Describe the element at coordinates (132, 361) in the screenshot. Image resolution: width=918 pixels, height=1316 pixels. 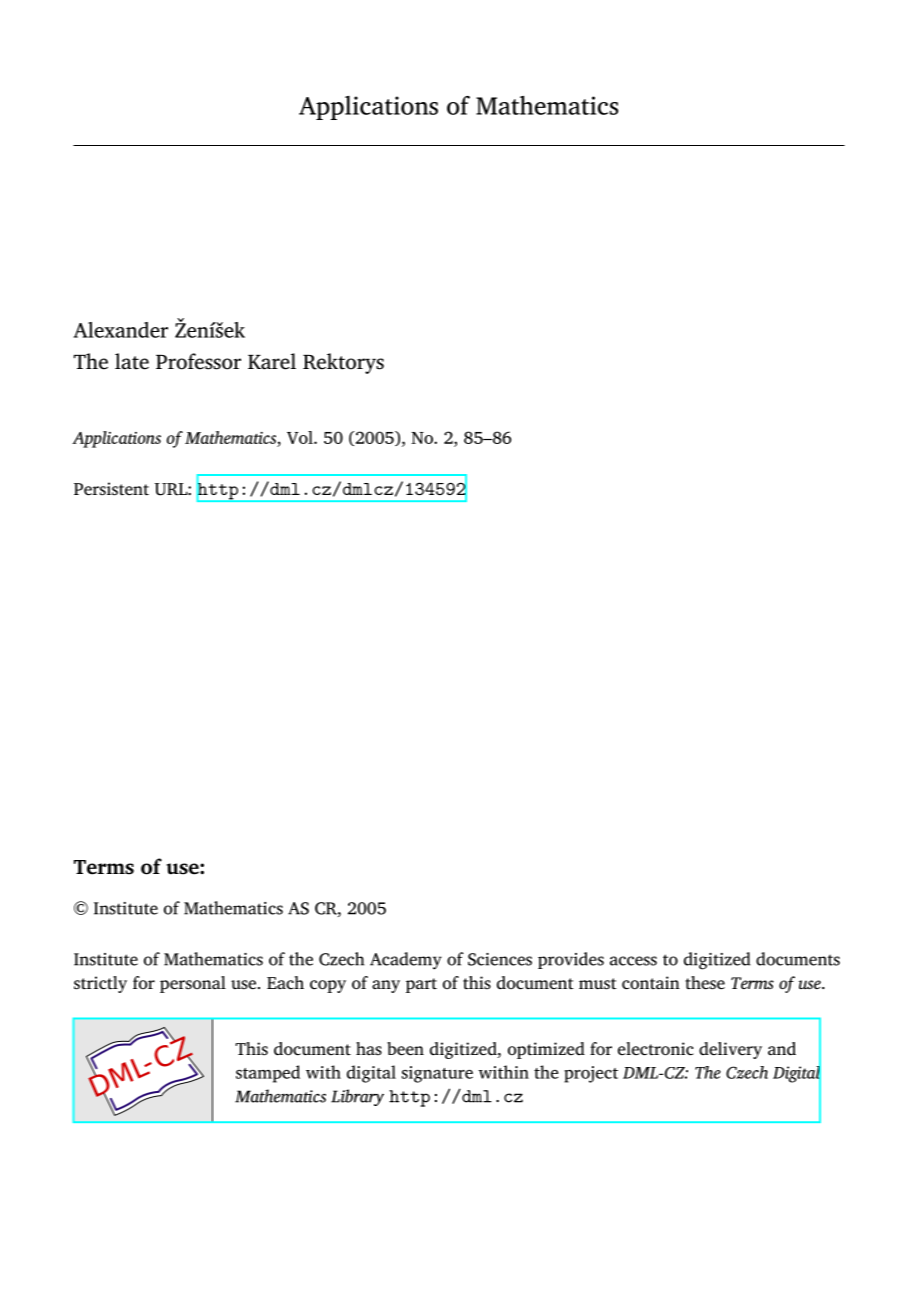
I see `late` at that location.
